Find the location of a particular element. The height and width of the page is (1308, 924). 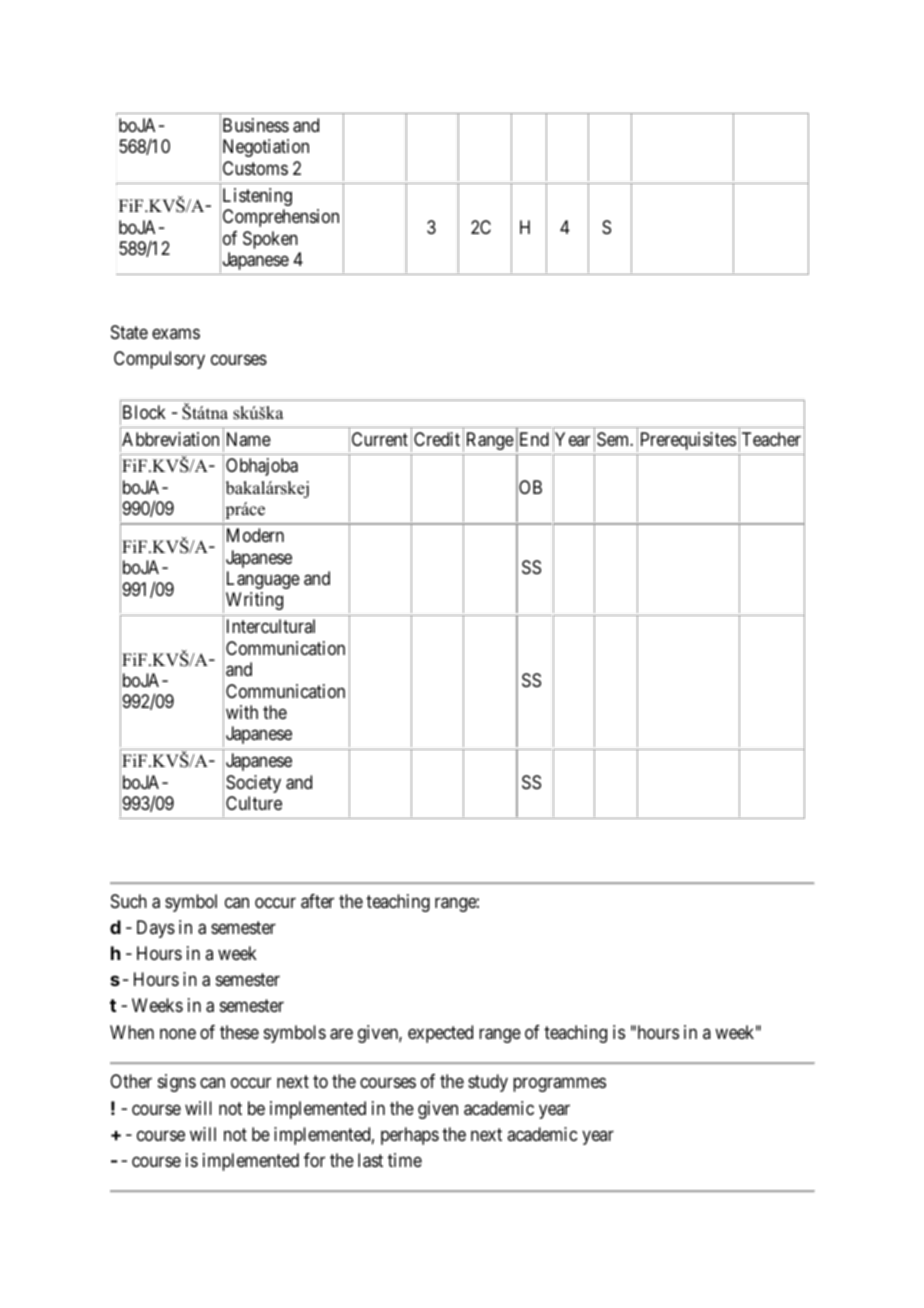

Society is located at coordinates (253, 784).
